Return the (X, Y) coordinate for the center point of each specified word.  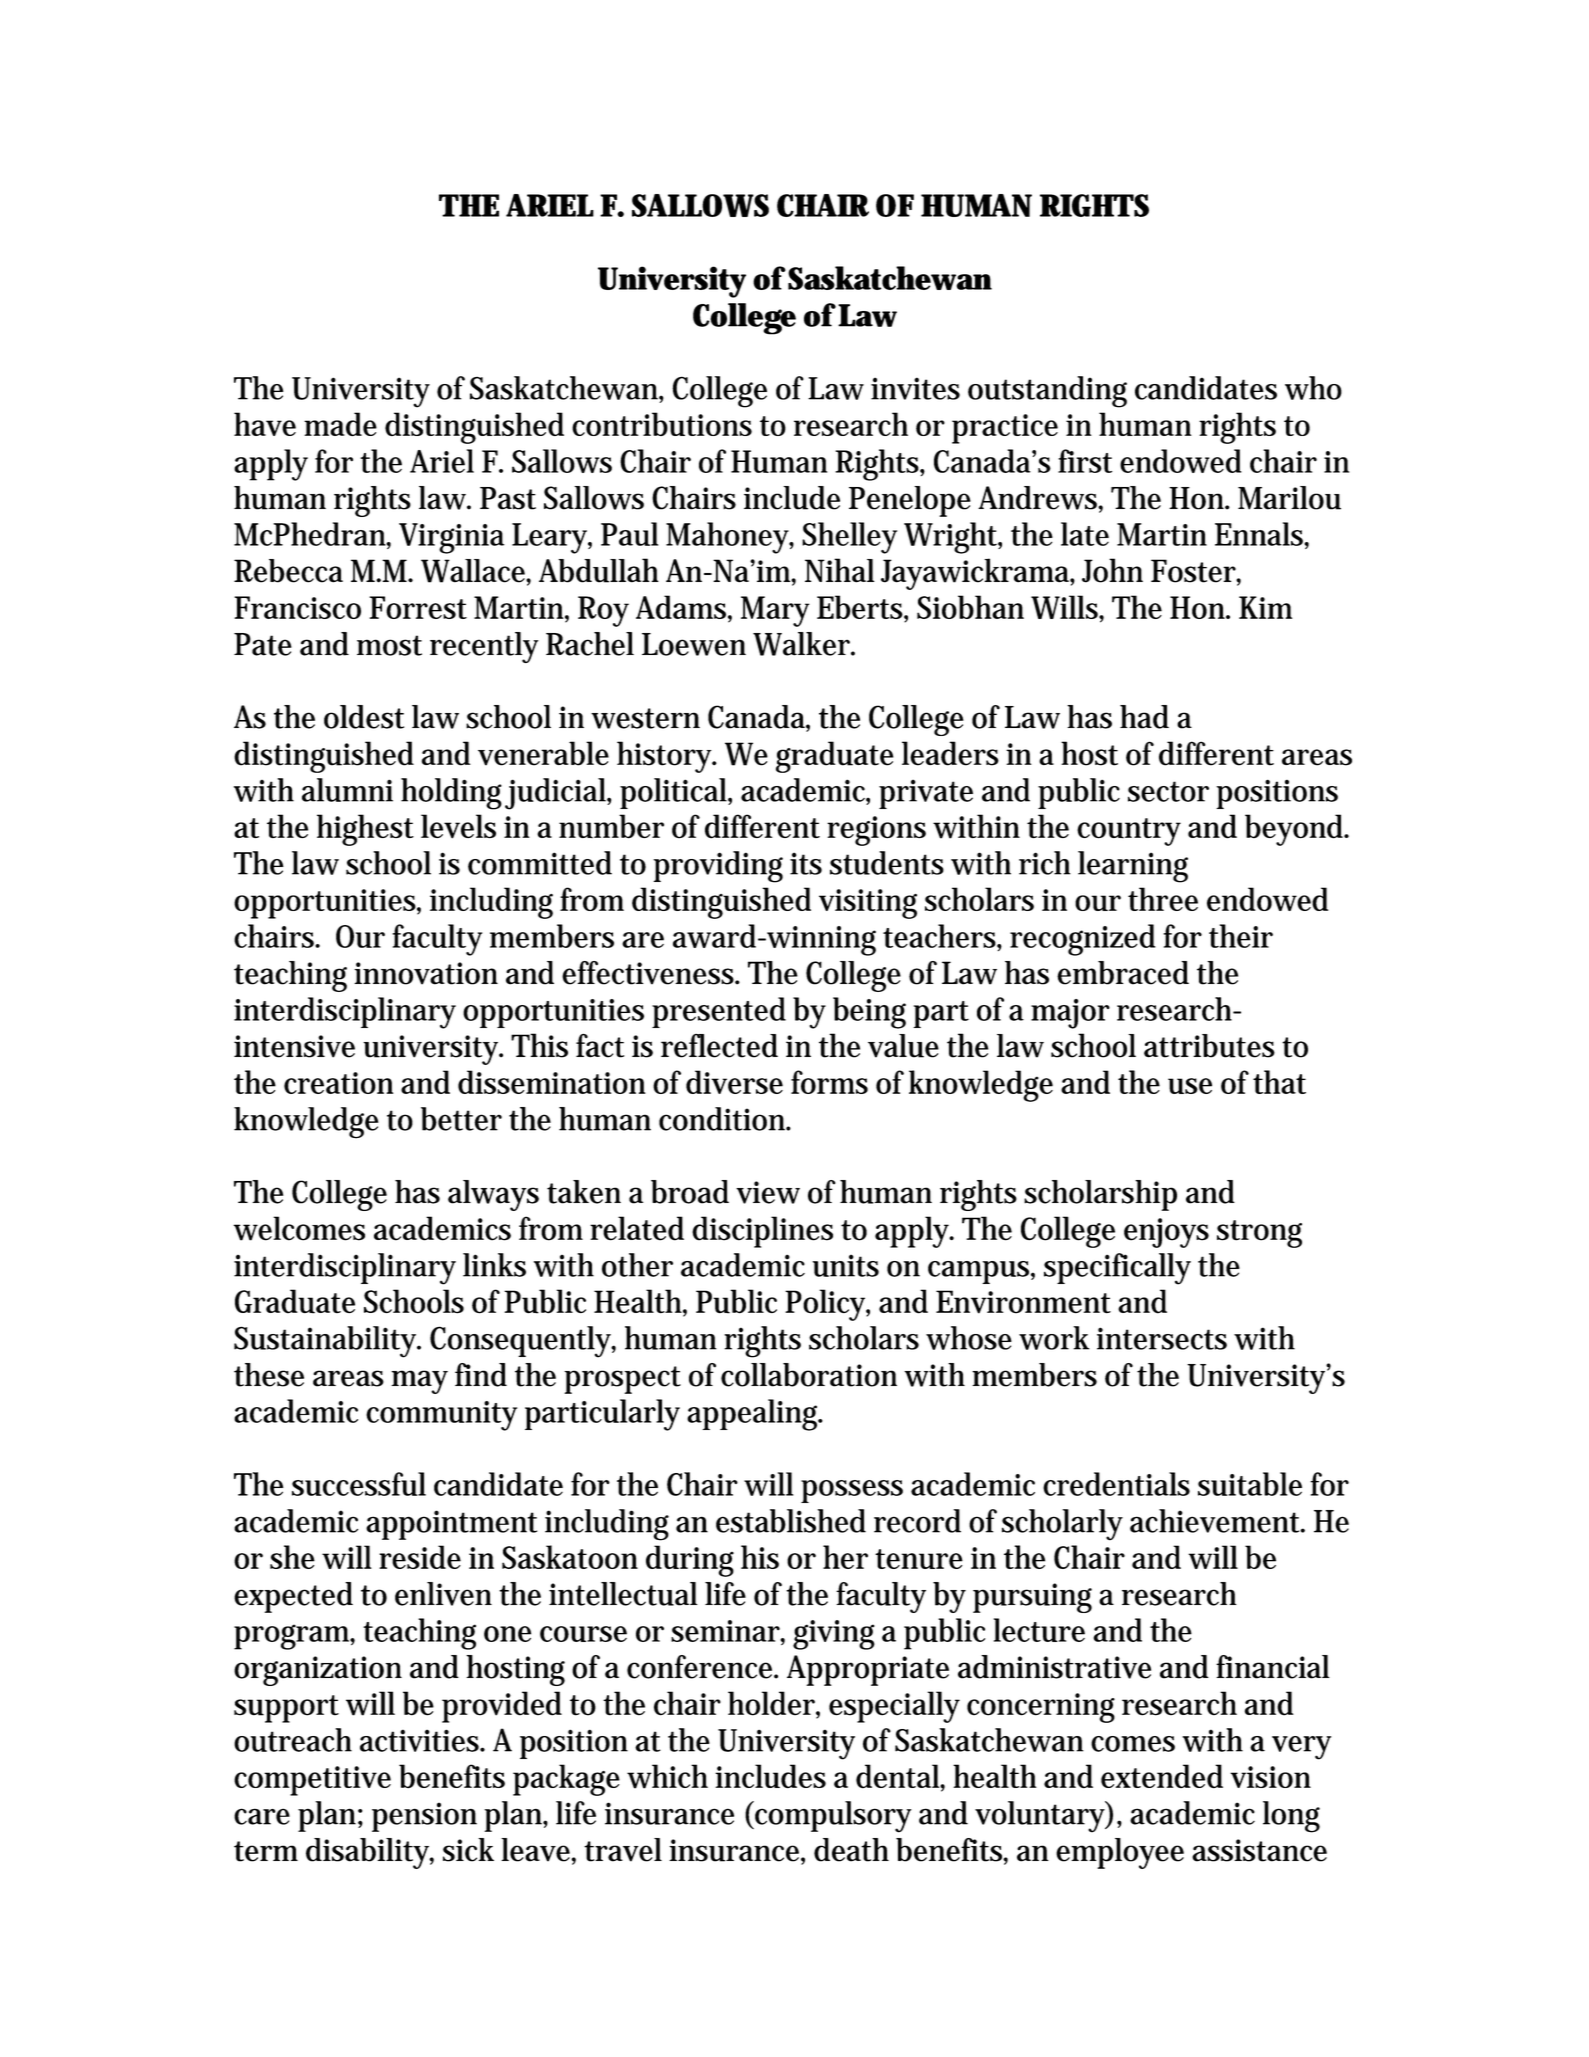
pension (424, 1817)
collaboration (809, 1375)
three (1163, 899)
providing (718, 867)
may (419, 1382)
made (340, 424)
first (1085, 461)
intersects (1162, 1338)
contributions (662, 424)
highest (365, 830)
